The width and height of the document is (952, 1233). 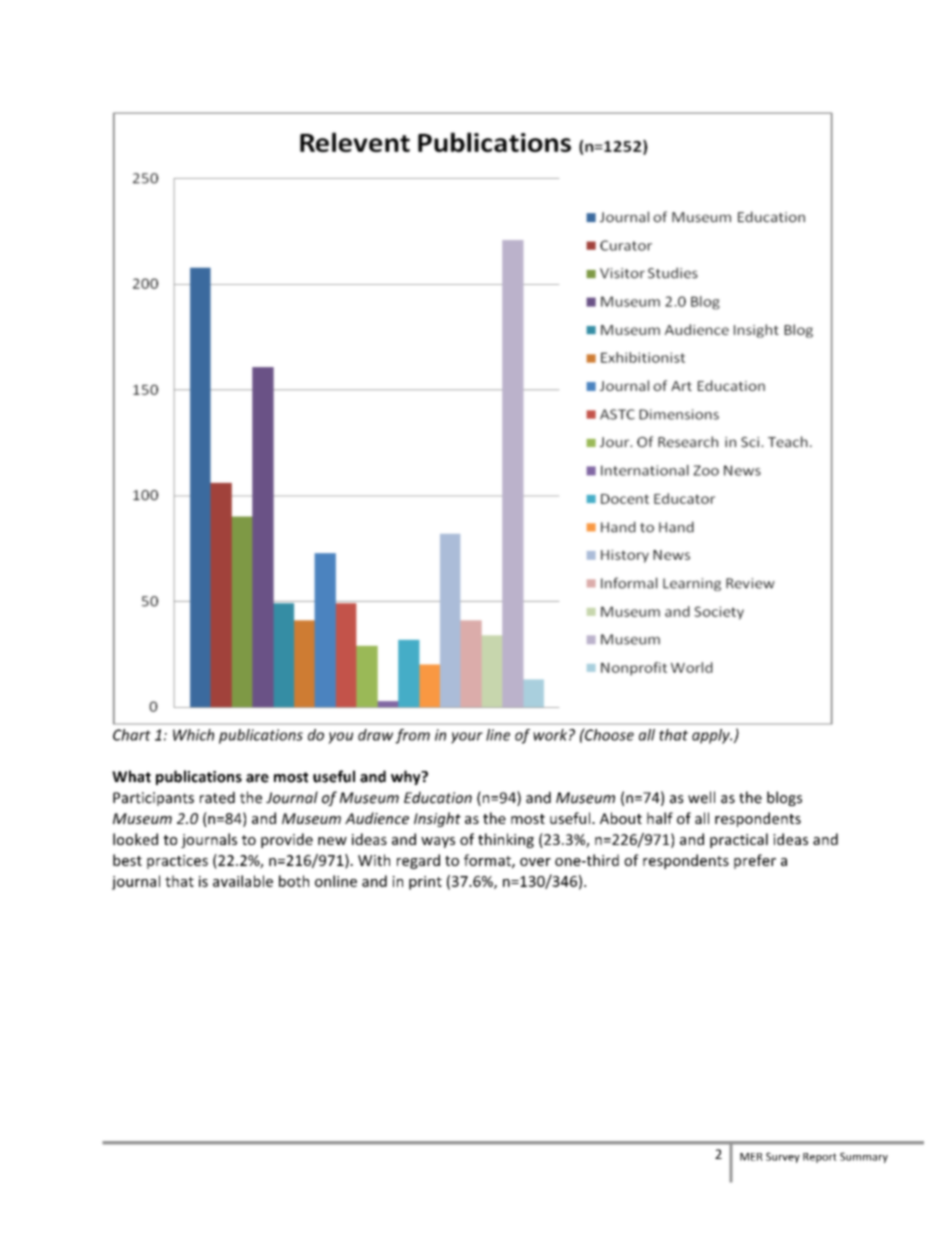 I want to click on prefer, so click(x=755, y=861).
